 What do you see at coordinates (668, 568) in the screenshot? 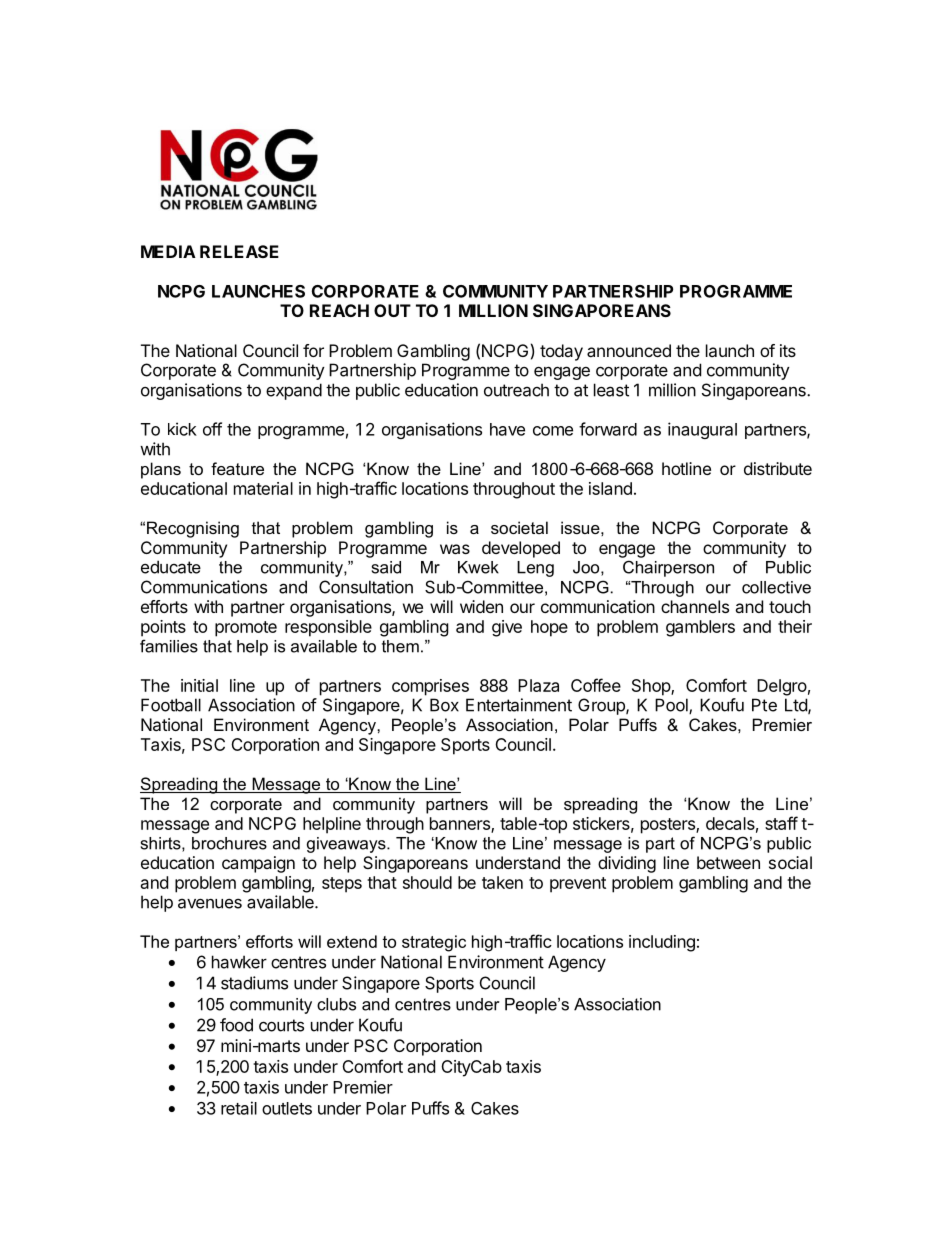
I see `Chairperson` at bounding box center [668, 568].
